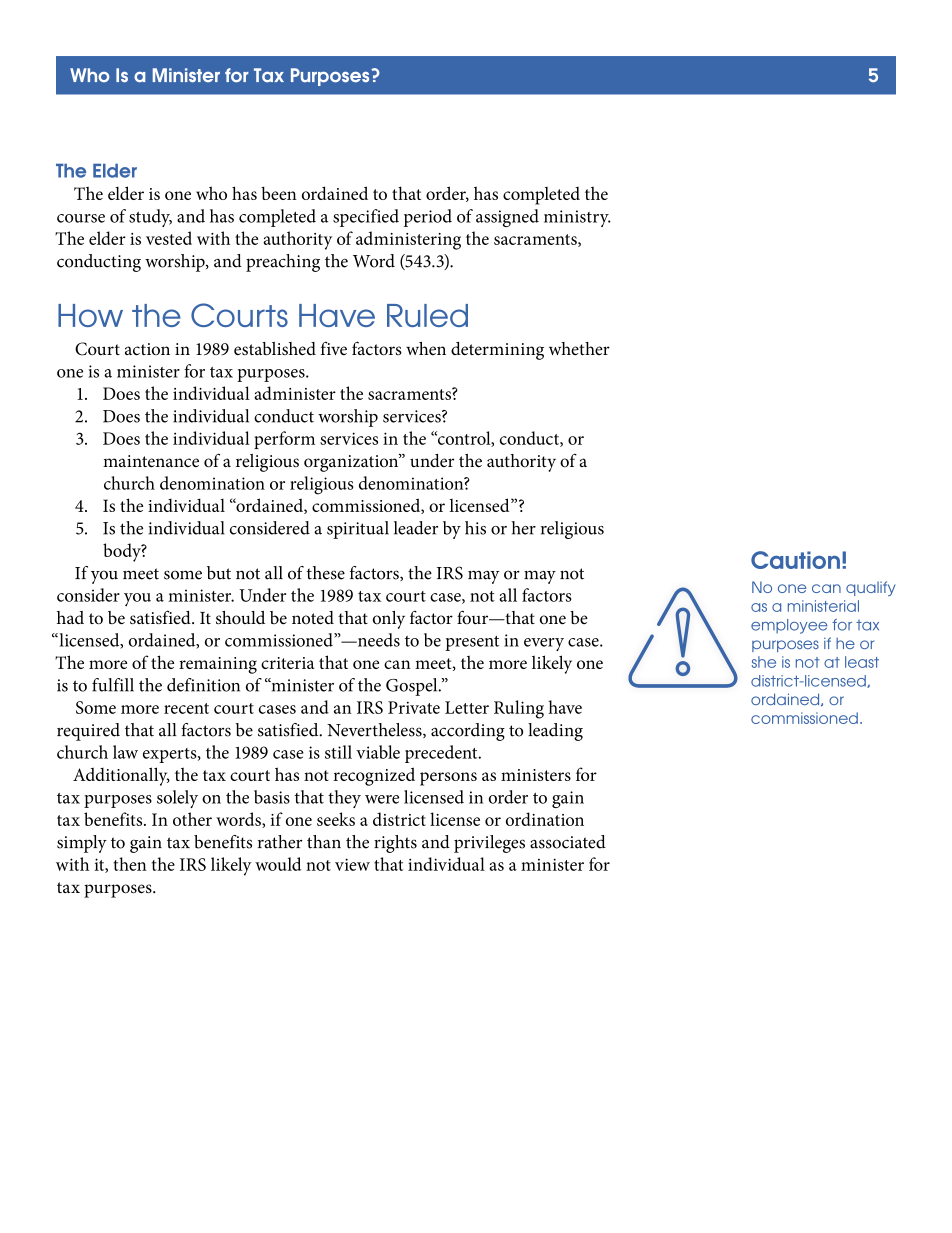  Describe the element at coordinates (789, 626) in the page. I see `employee` at that location.
